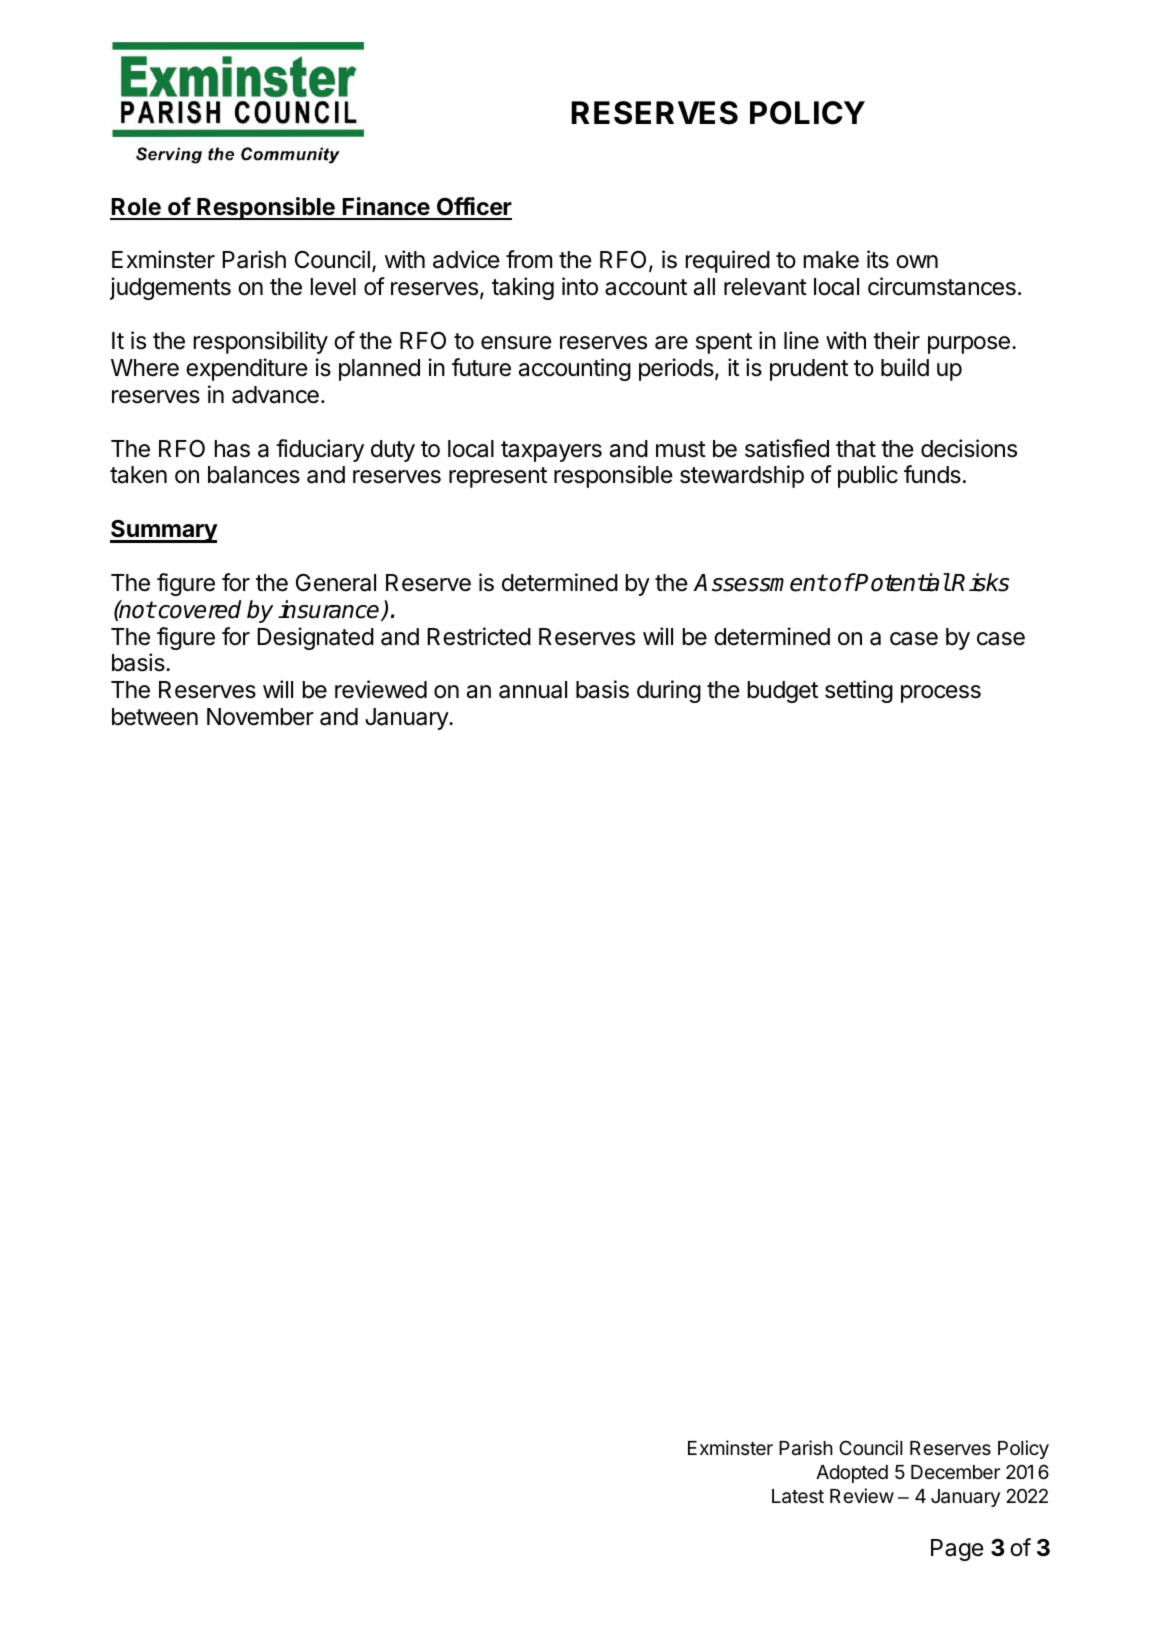 This page has width=1159, height=1639. What do you see at coordinates (260, 717) in the page?
I see `November` at bounding box center [260, 717].
